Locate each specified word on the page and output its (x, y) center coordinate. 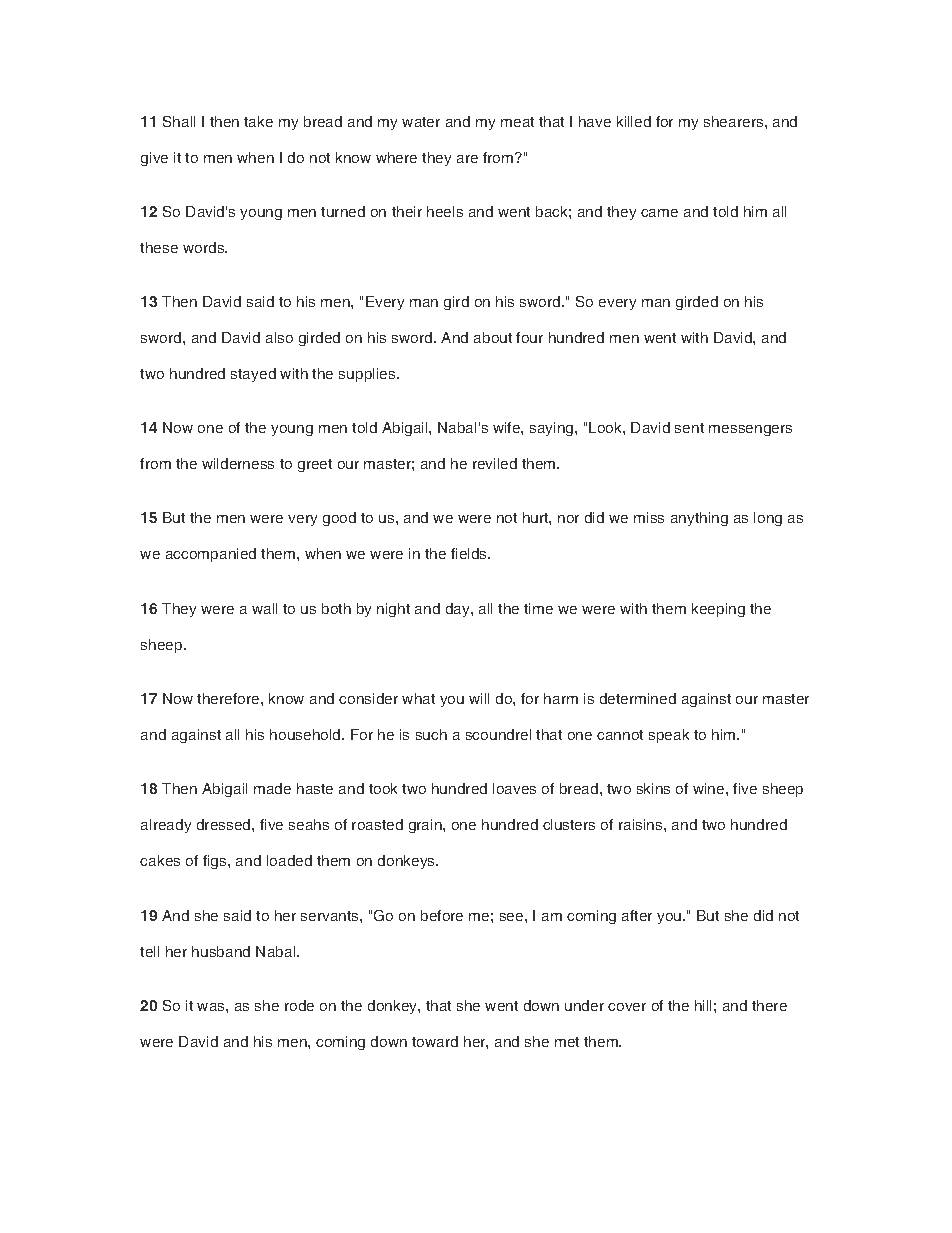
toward (435, 1041)
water (421, 122)
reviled (495, 463)
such (431, 734)
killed (634, 121)
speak (669, 736)
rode (299, 1005)
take (258, 121)
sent (689, 428)
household (306, 734)
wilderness (238, 463)
